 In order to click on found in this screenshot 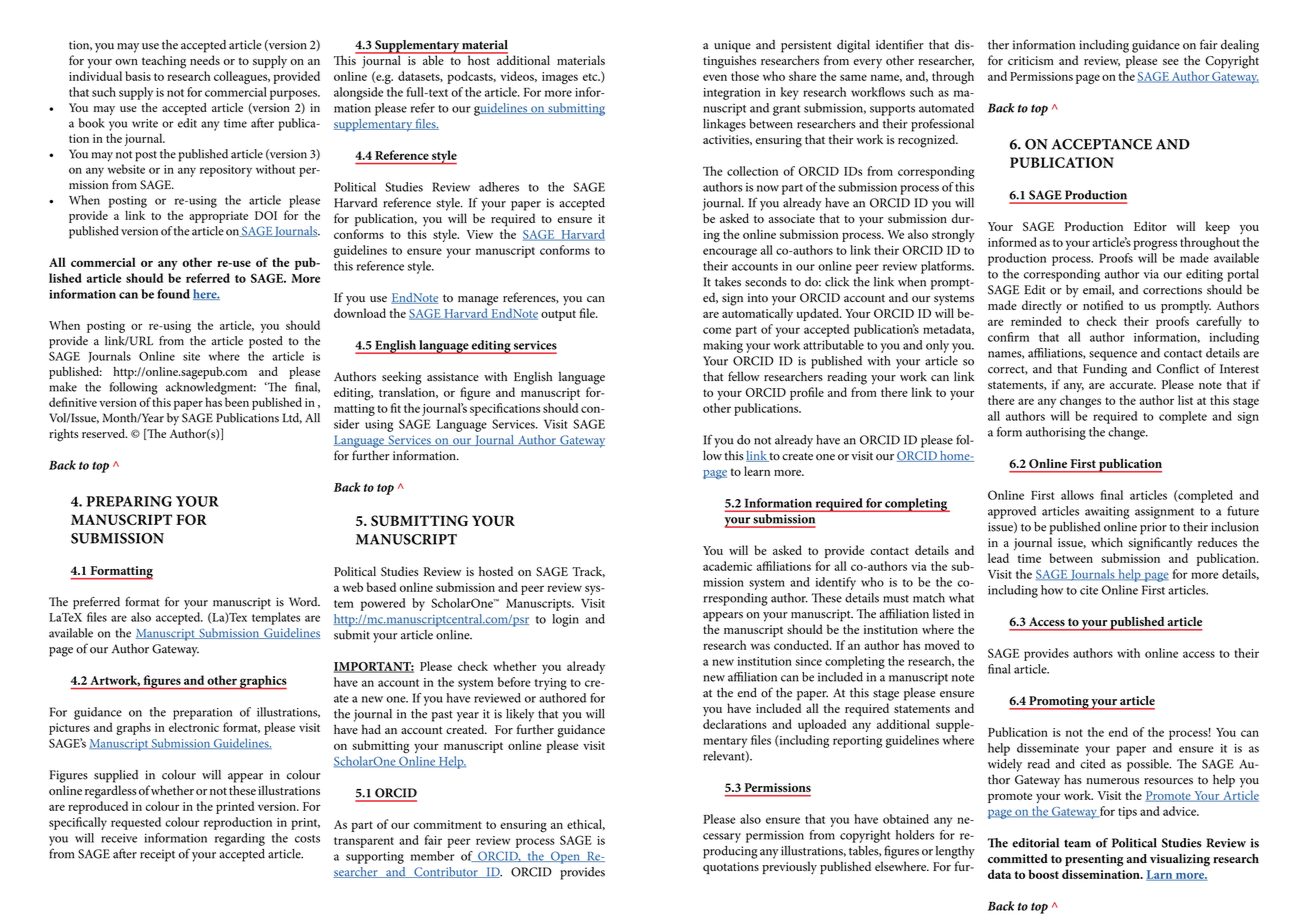, I will do `click(173, 294)`.
